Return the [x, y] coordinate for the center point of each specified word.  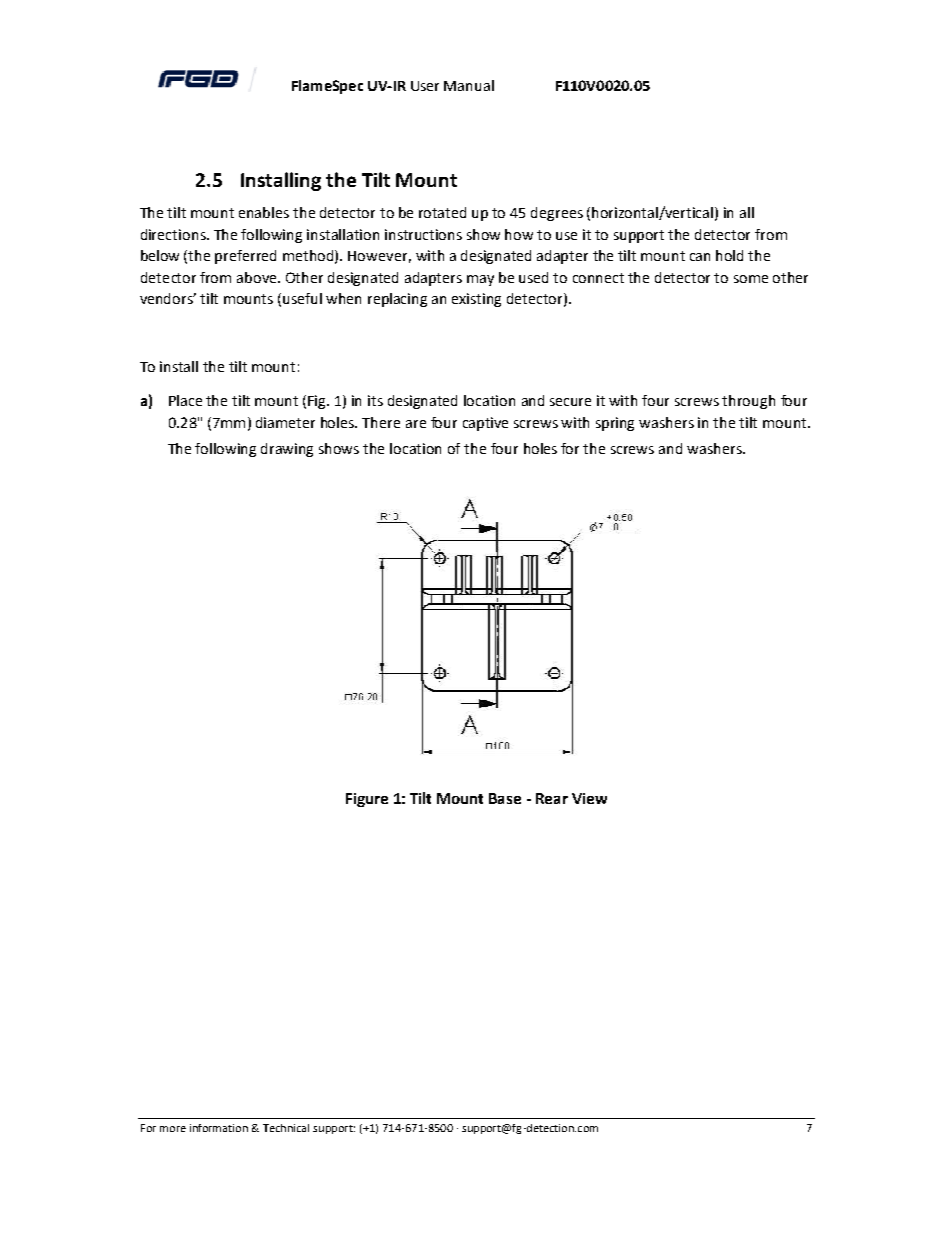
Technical [286, 1128]
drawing [287, 450]
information [219, 1128]
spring [615, 424]
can [700, 257]
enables [264, 212]
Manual [469, 85]
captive [485, 424]
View [589, 798]
